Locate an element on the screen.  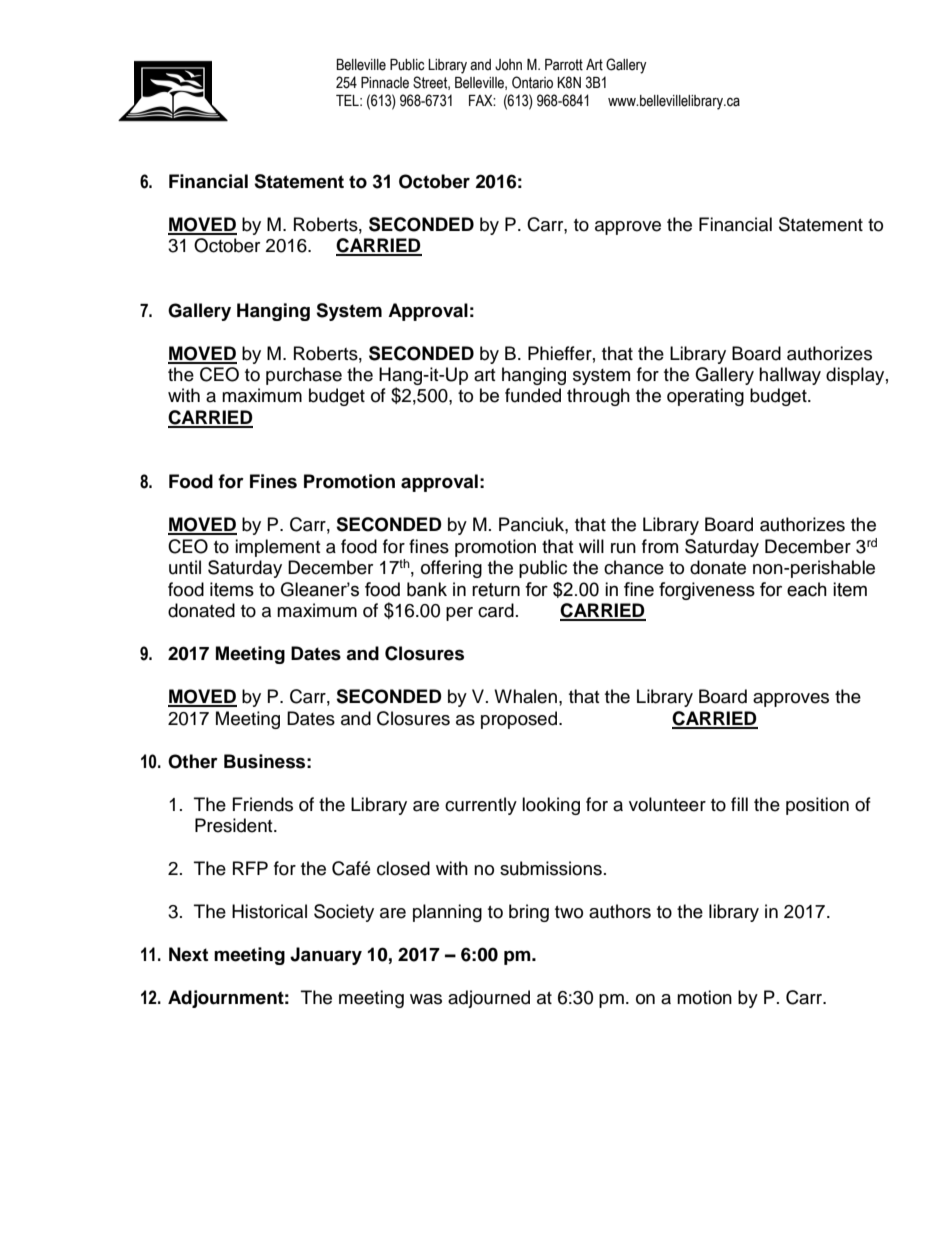
proposed is located at coordinates (520, 720).
